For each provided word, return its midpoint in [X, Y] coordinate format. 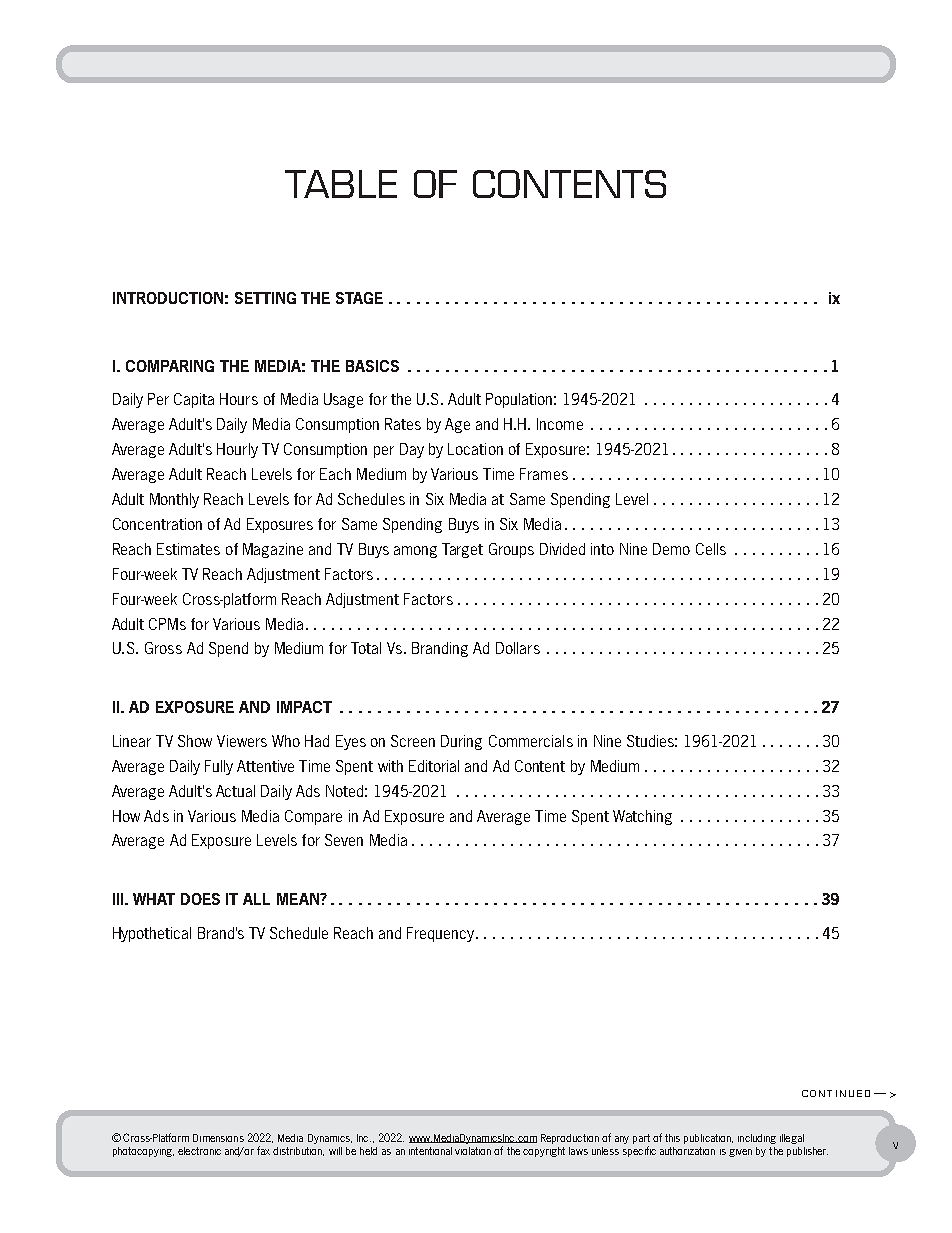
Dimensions [218, 1138]
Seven [344, 840]
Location [475, 449]
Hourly [237, 450]
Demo [671, 549]
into [602, 549]
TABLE [341, 184]
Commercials [531, 741]
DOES [200, 899]
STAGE [359, 298]
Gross [163, 648]
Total [366, 648]
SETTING [265, 298]
